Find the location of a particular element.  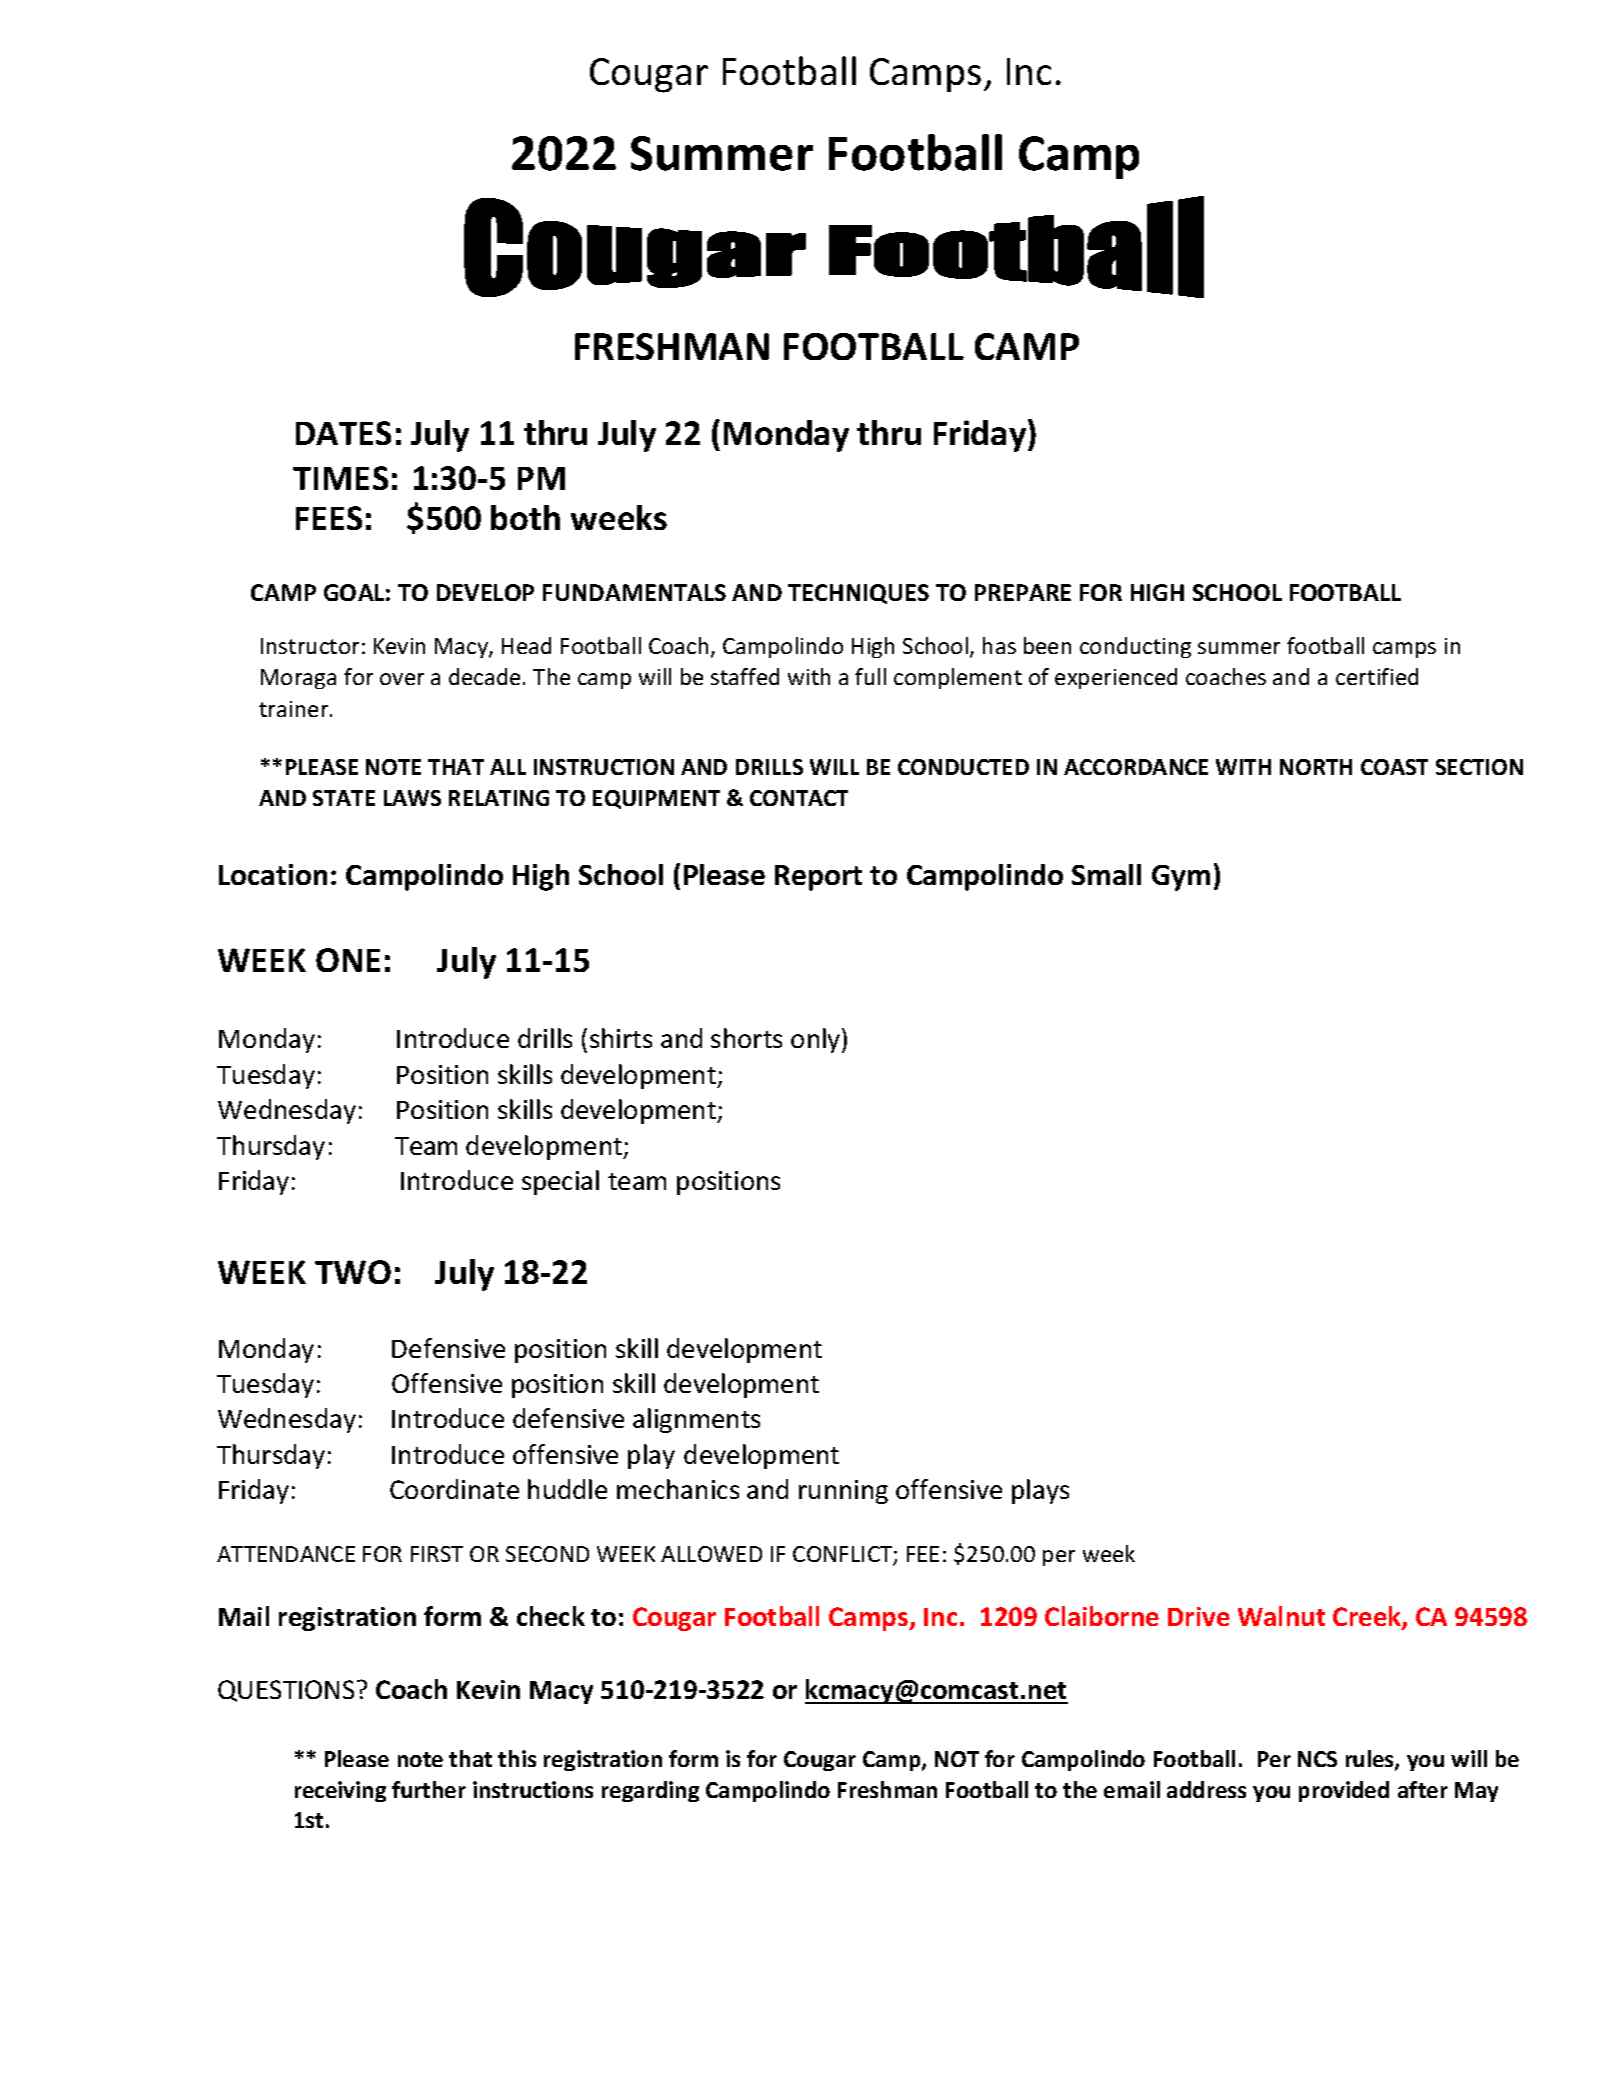

Gym is located at coordinates (1181, 878).
